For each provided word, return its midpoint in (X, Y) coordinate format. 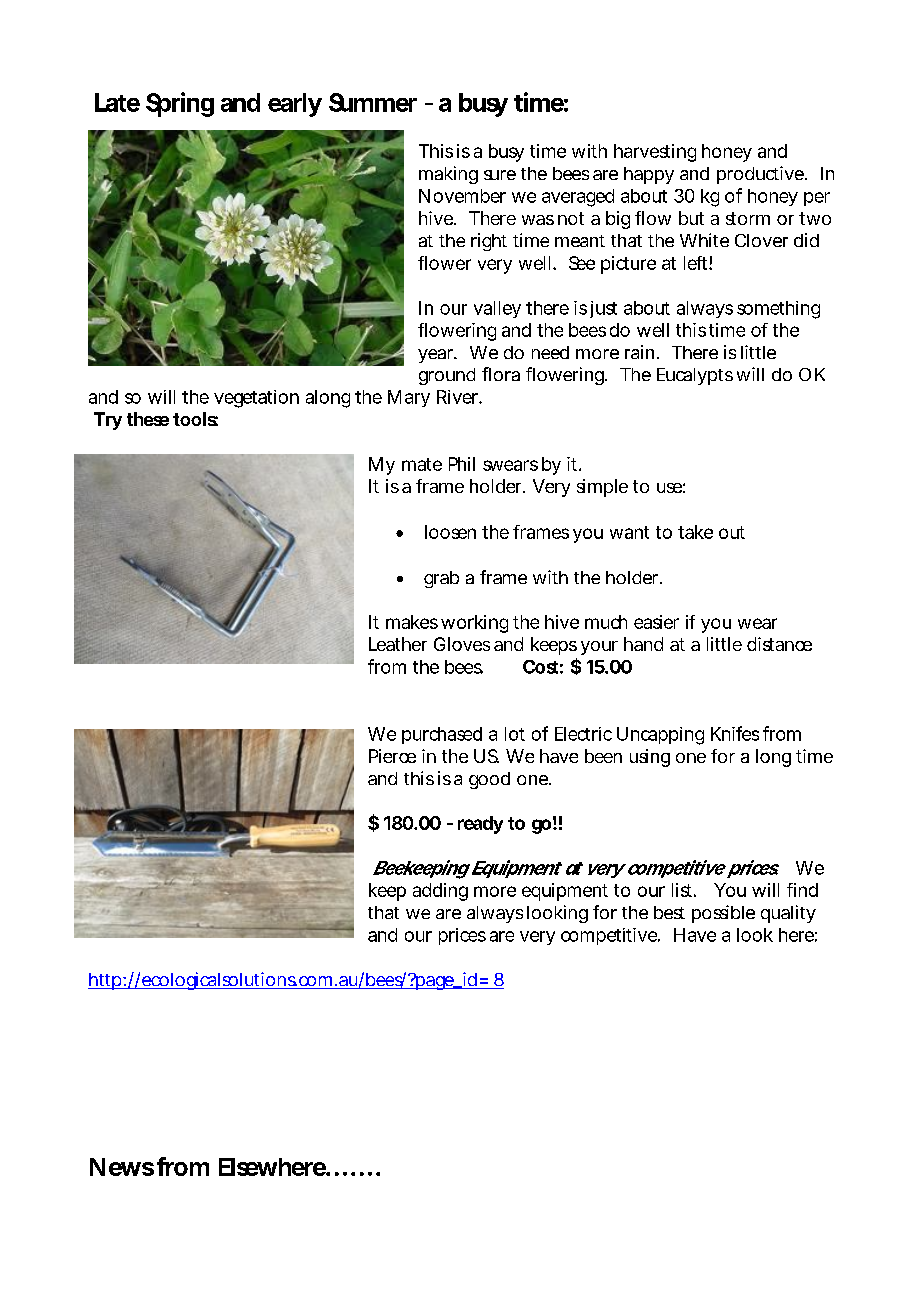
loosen (450, 532)
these (148, 419)
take (695, 532)
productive (760, 175)
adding (440, 892)
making (448, 175)
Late (117, 102)
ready (480, 825)
